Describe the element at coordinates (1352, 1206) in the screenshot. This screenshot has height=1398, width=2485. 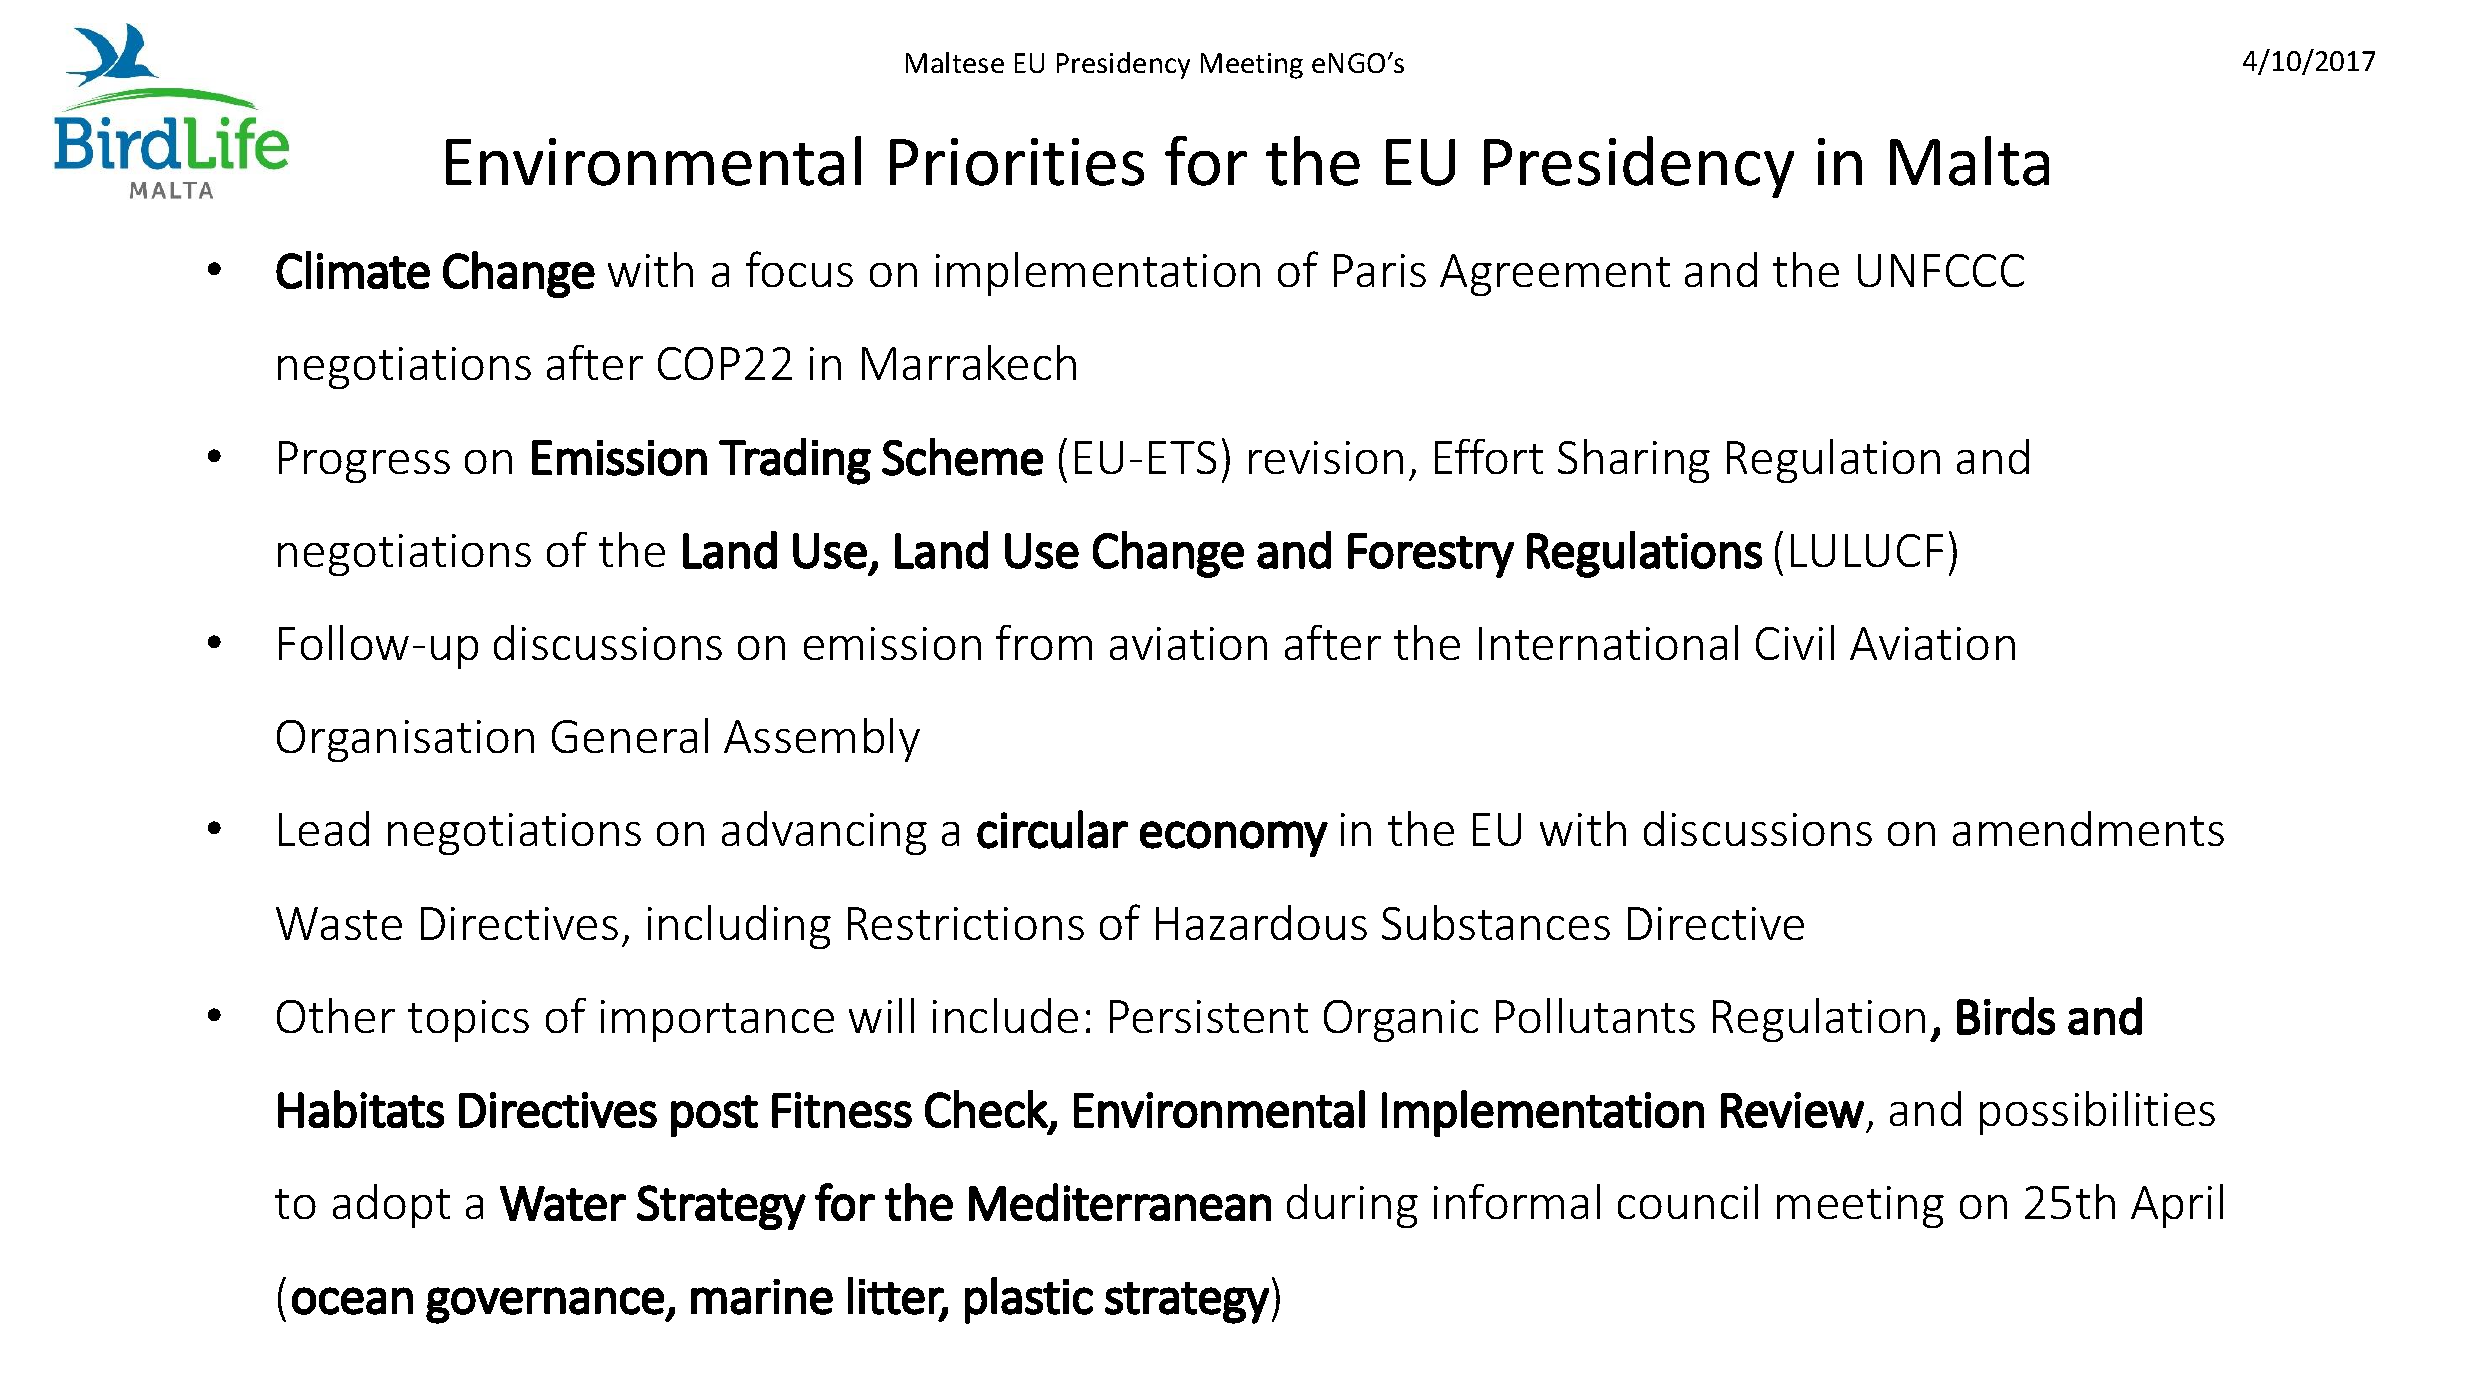
I see `during` at that location.
